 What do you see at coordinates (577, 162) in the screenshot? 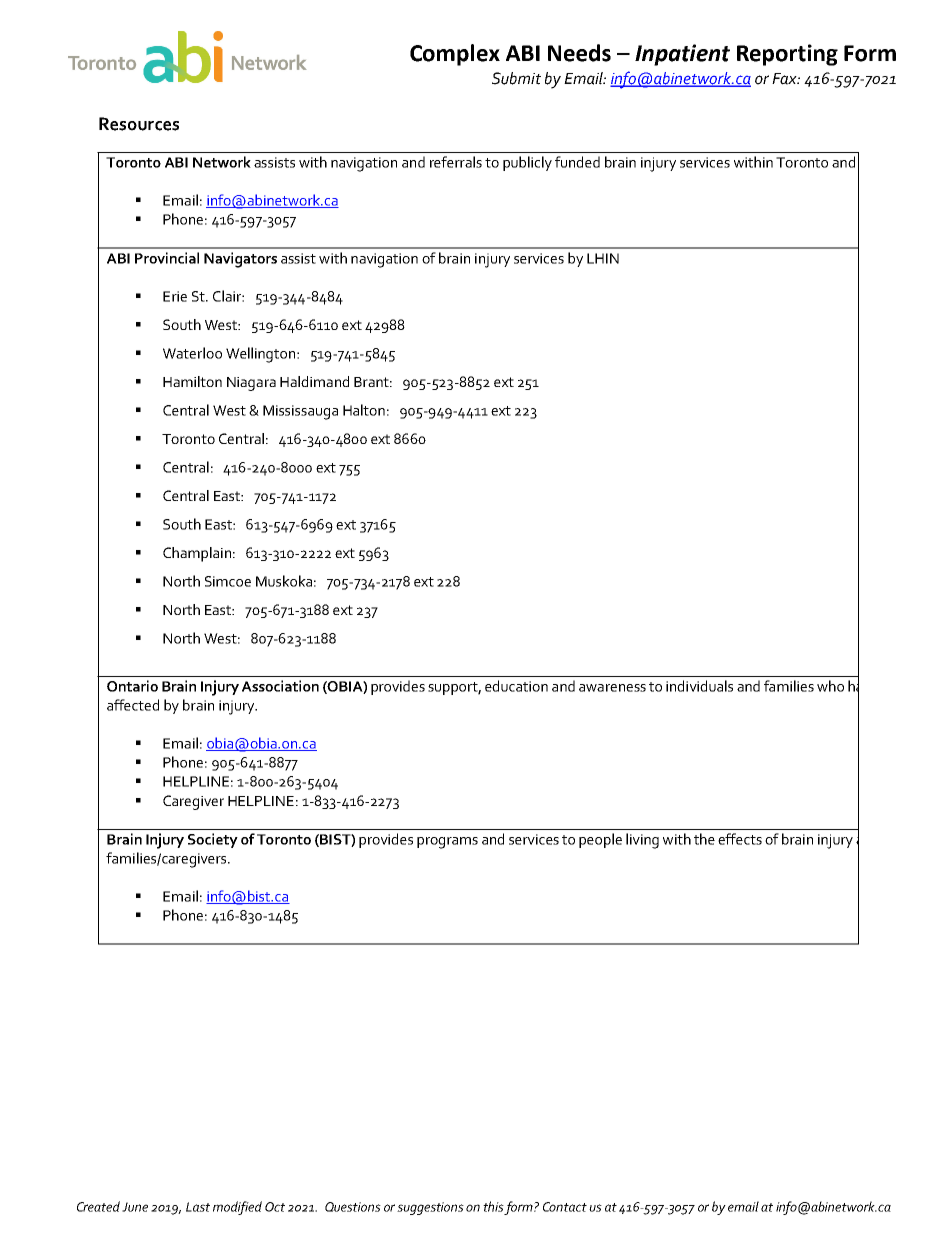
I see `funded` at bounding box center [577, 162].
